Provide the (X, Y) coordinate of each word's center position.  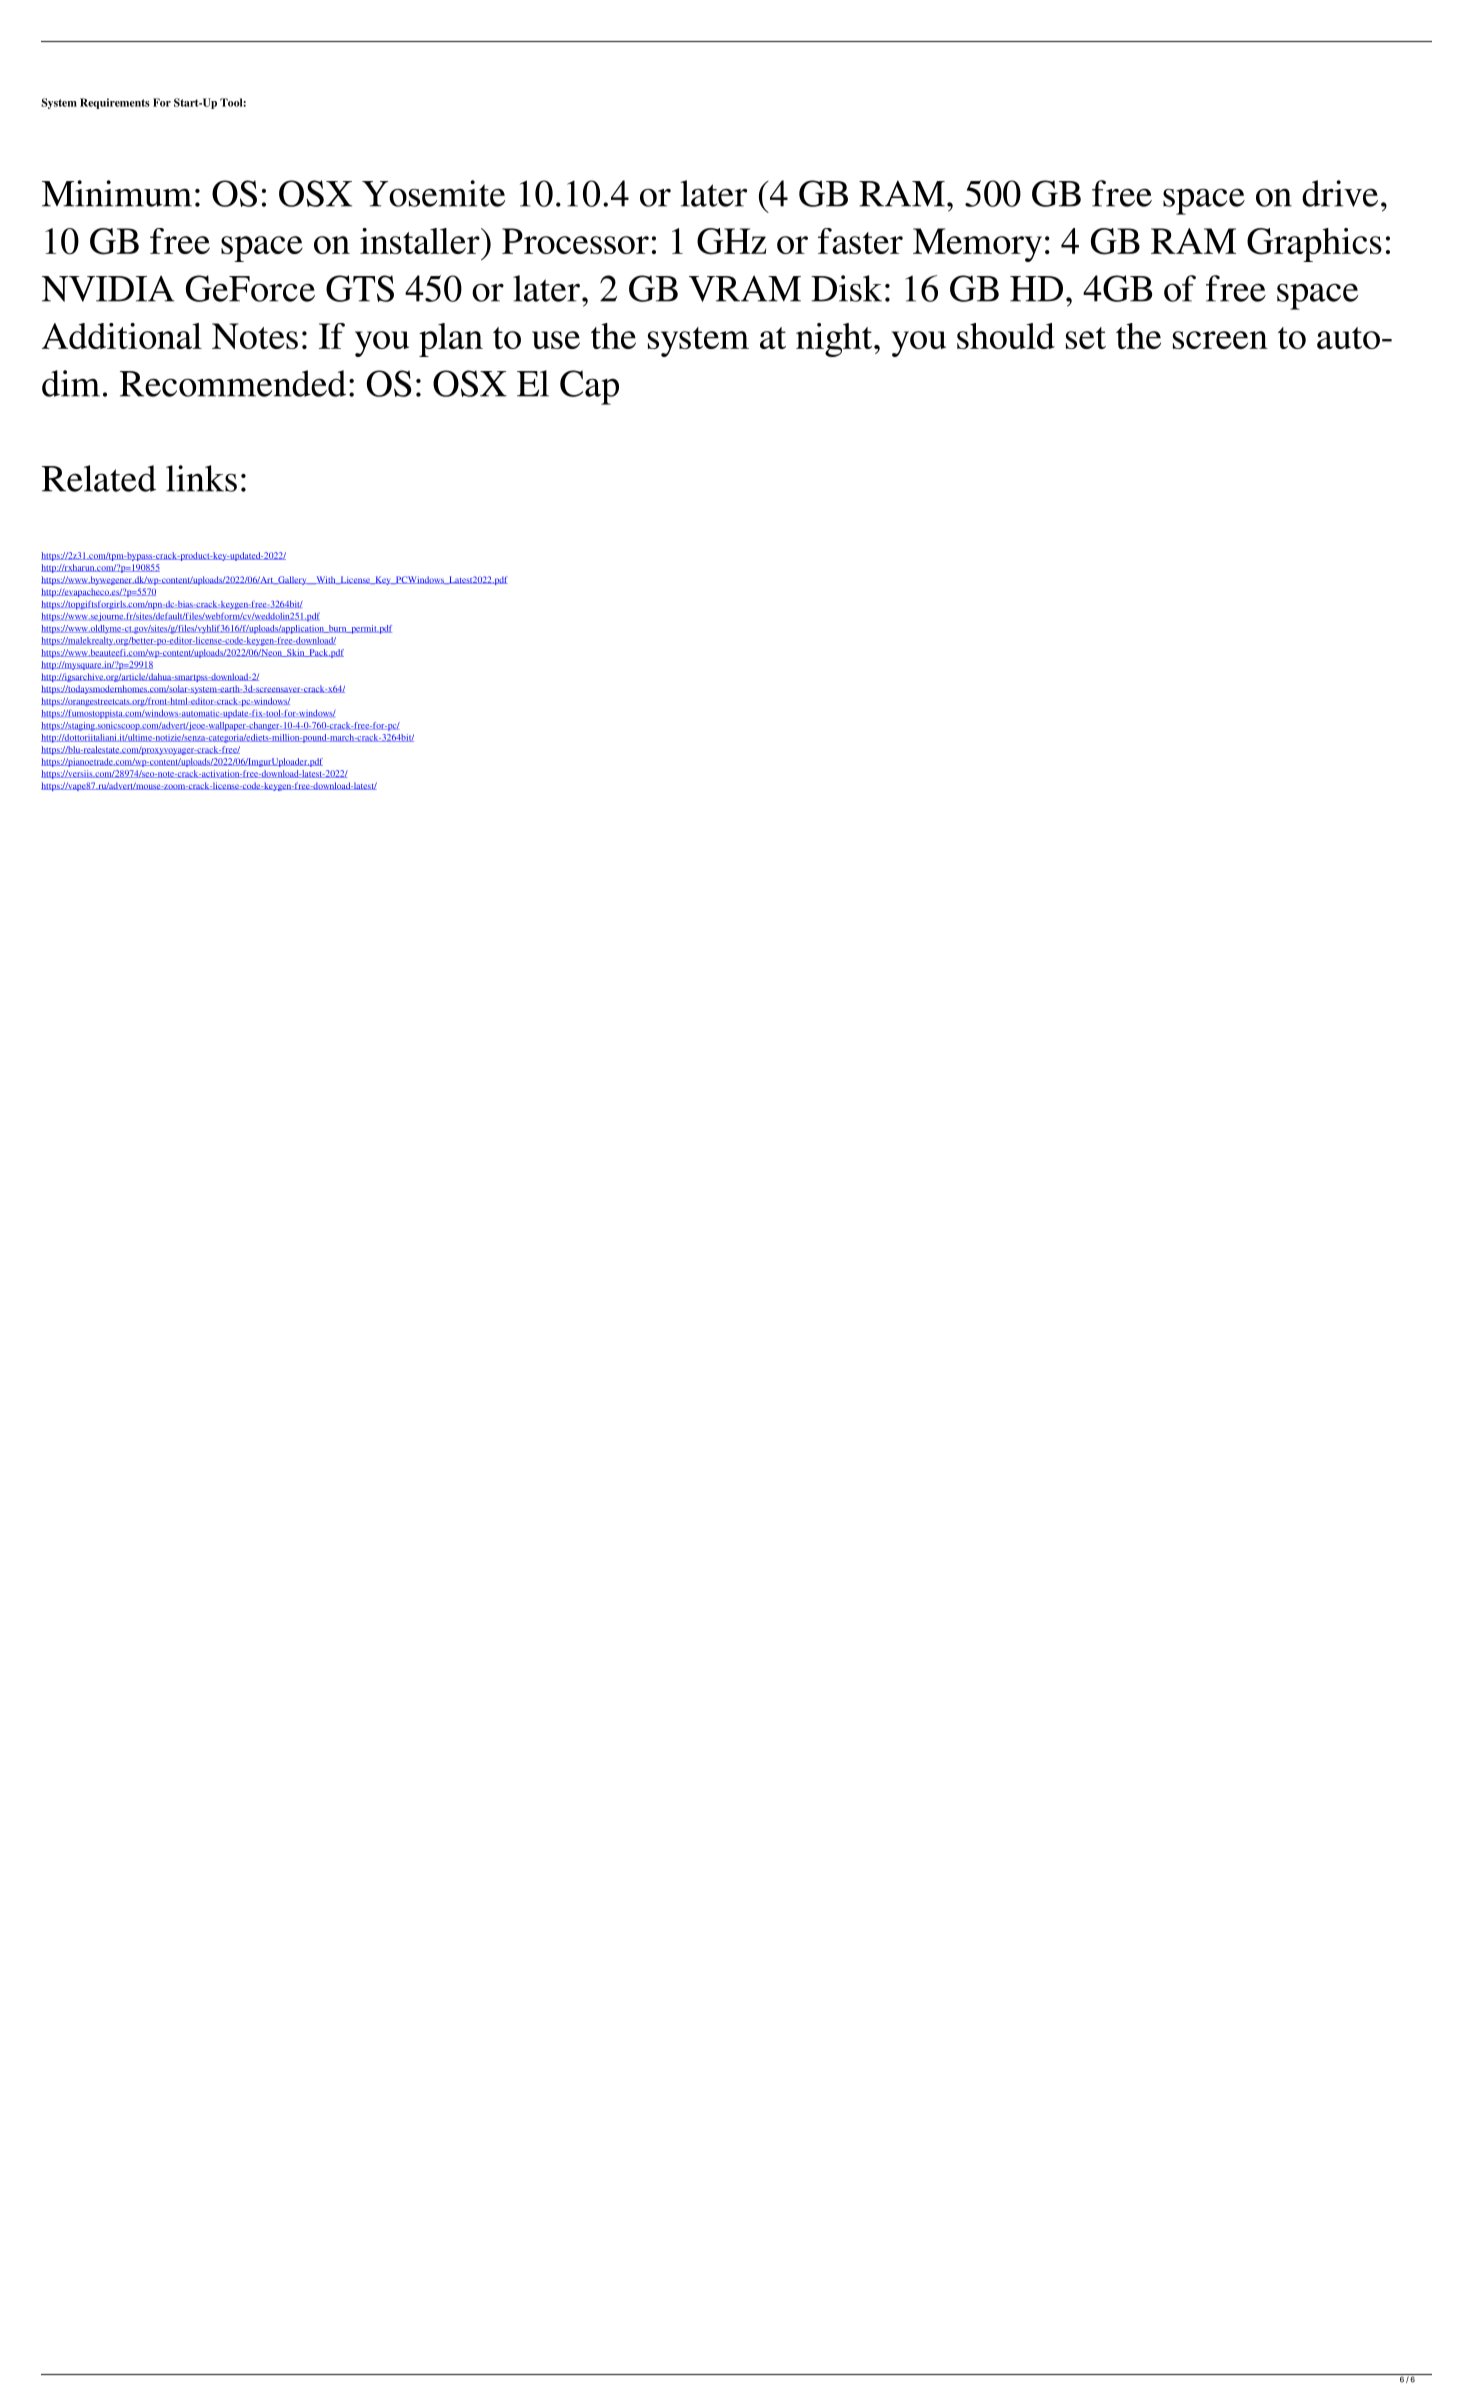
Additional (122, 336)
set (1086, 338)
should (1006, 336)
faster (860, 241)
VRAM (745, 289)
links (201, 478)
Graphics (1314, 245)
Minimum (117, 193)
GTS (360, 288)
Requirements (115, 103)
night (835, 340)
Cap (589, 387)
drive (1340, 193)
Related (99, 478)
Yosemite (433, 193)
